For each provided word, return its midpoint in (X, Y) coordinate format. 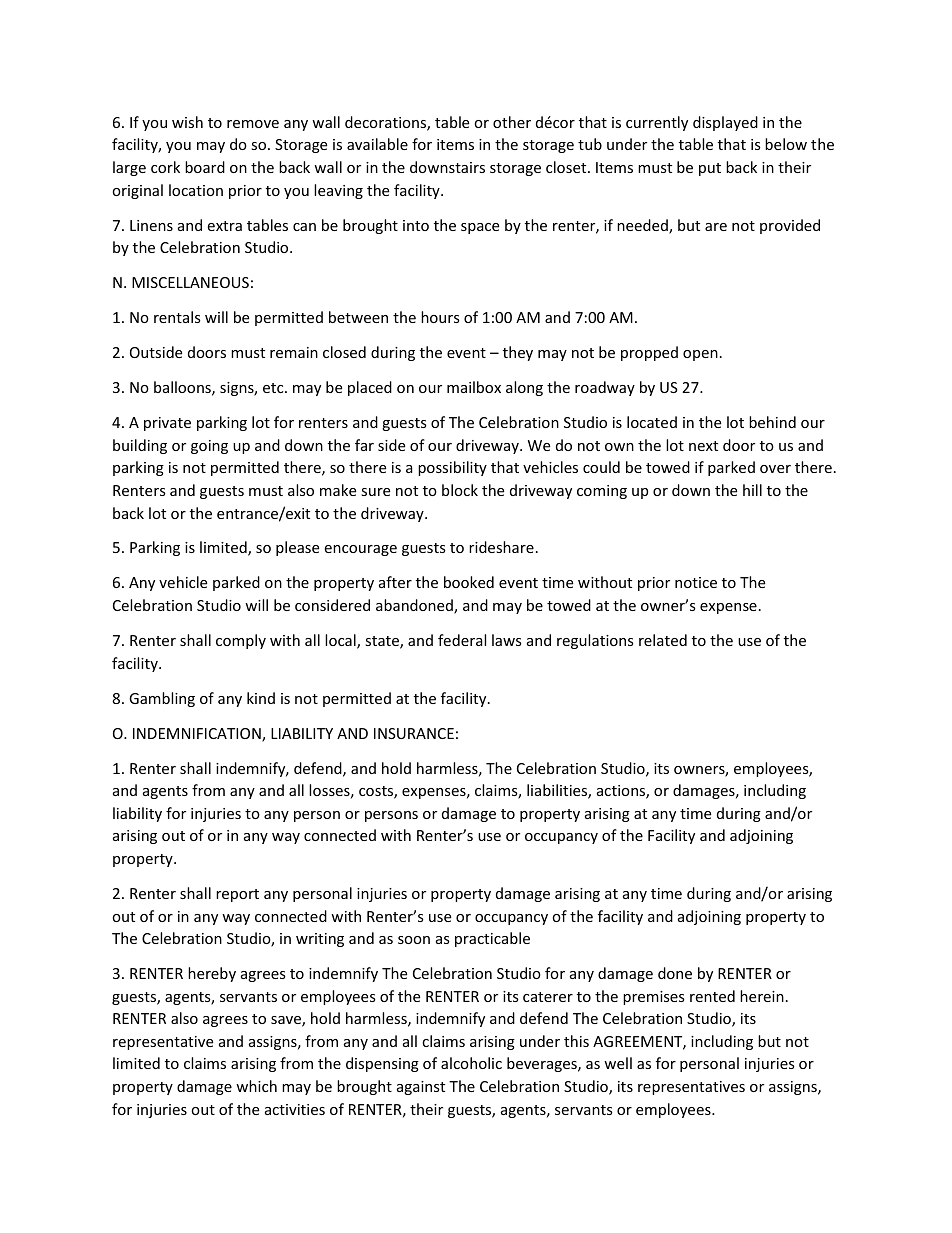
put (710, 169)
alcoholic (471, 1063)
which (256, 1086)
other (512, 122)
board (205, 167)
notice (696, 582)
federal (462, 640)
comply (241, 641)
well (618, 1063)
